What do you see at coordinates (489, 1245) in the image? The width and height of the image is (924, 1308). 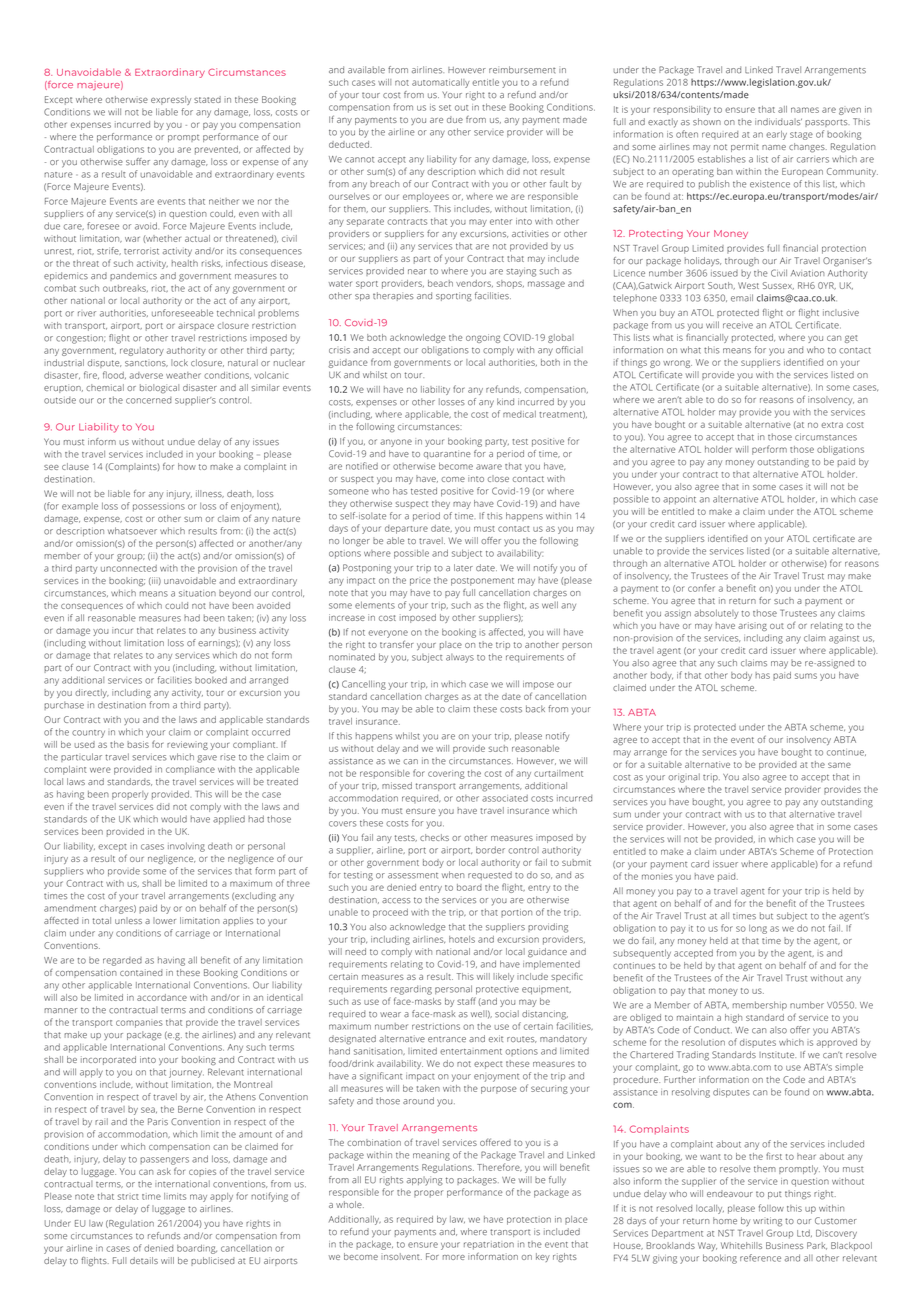 I see `repatriation` at bounding box center [489, 1245].
